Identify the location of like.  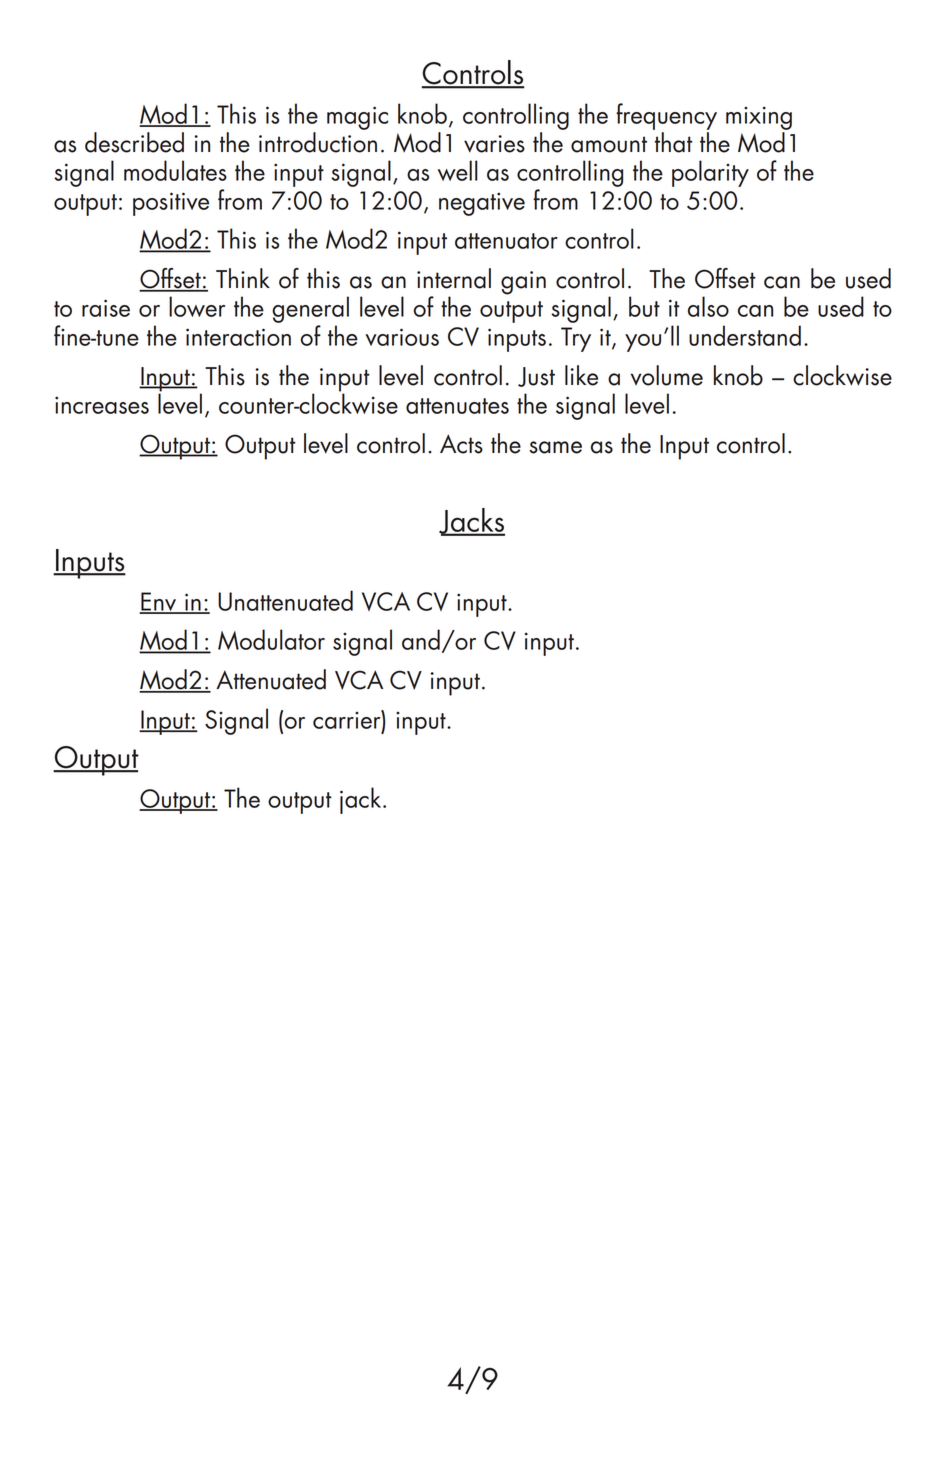
(581, 375).
